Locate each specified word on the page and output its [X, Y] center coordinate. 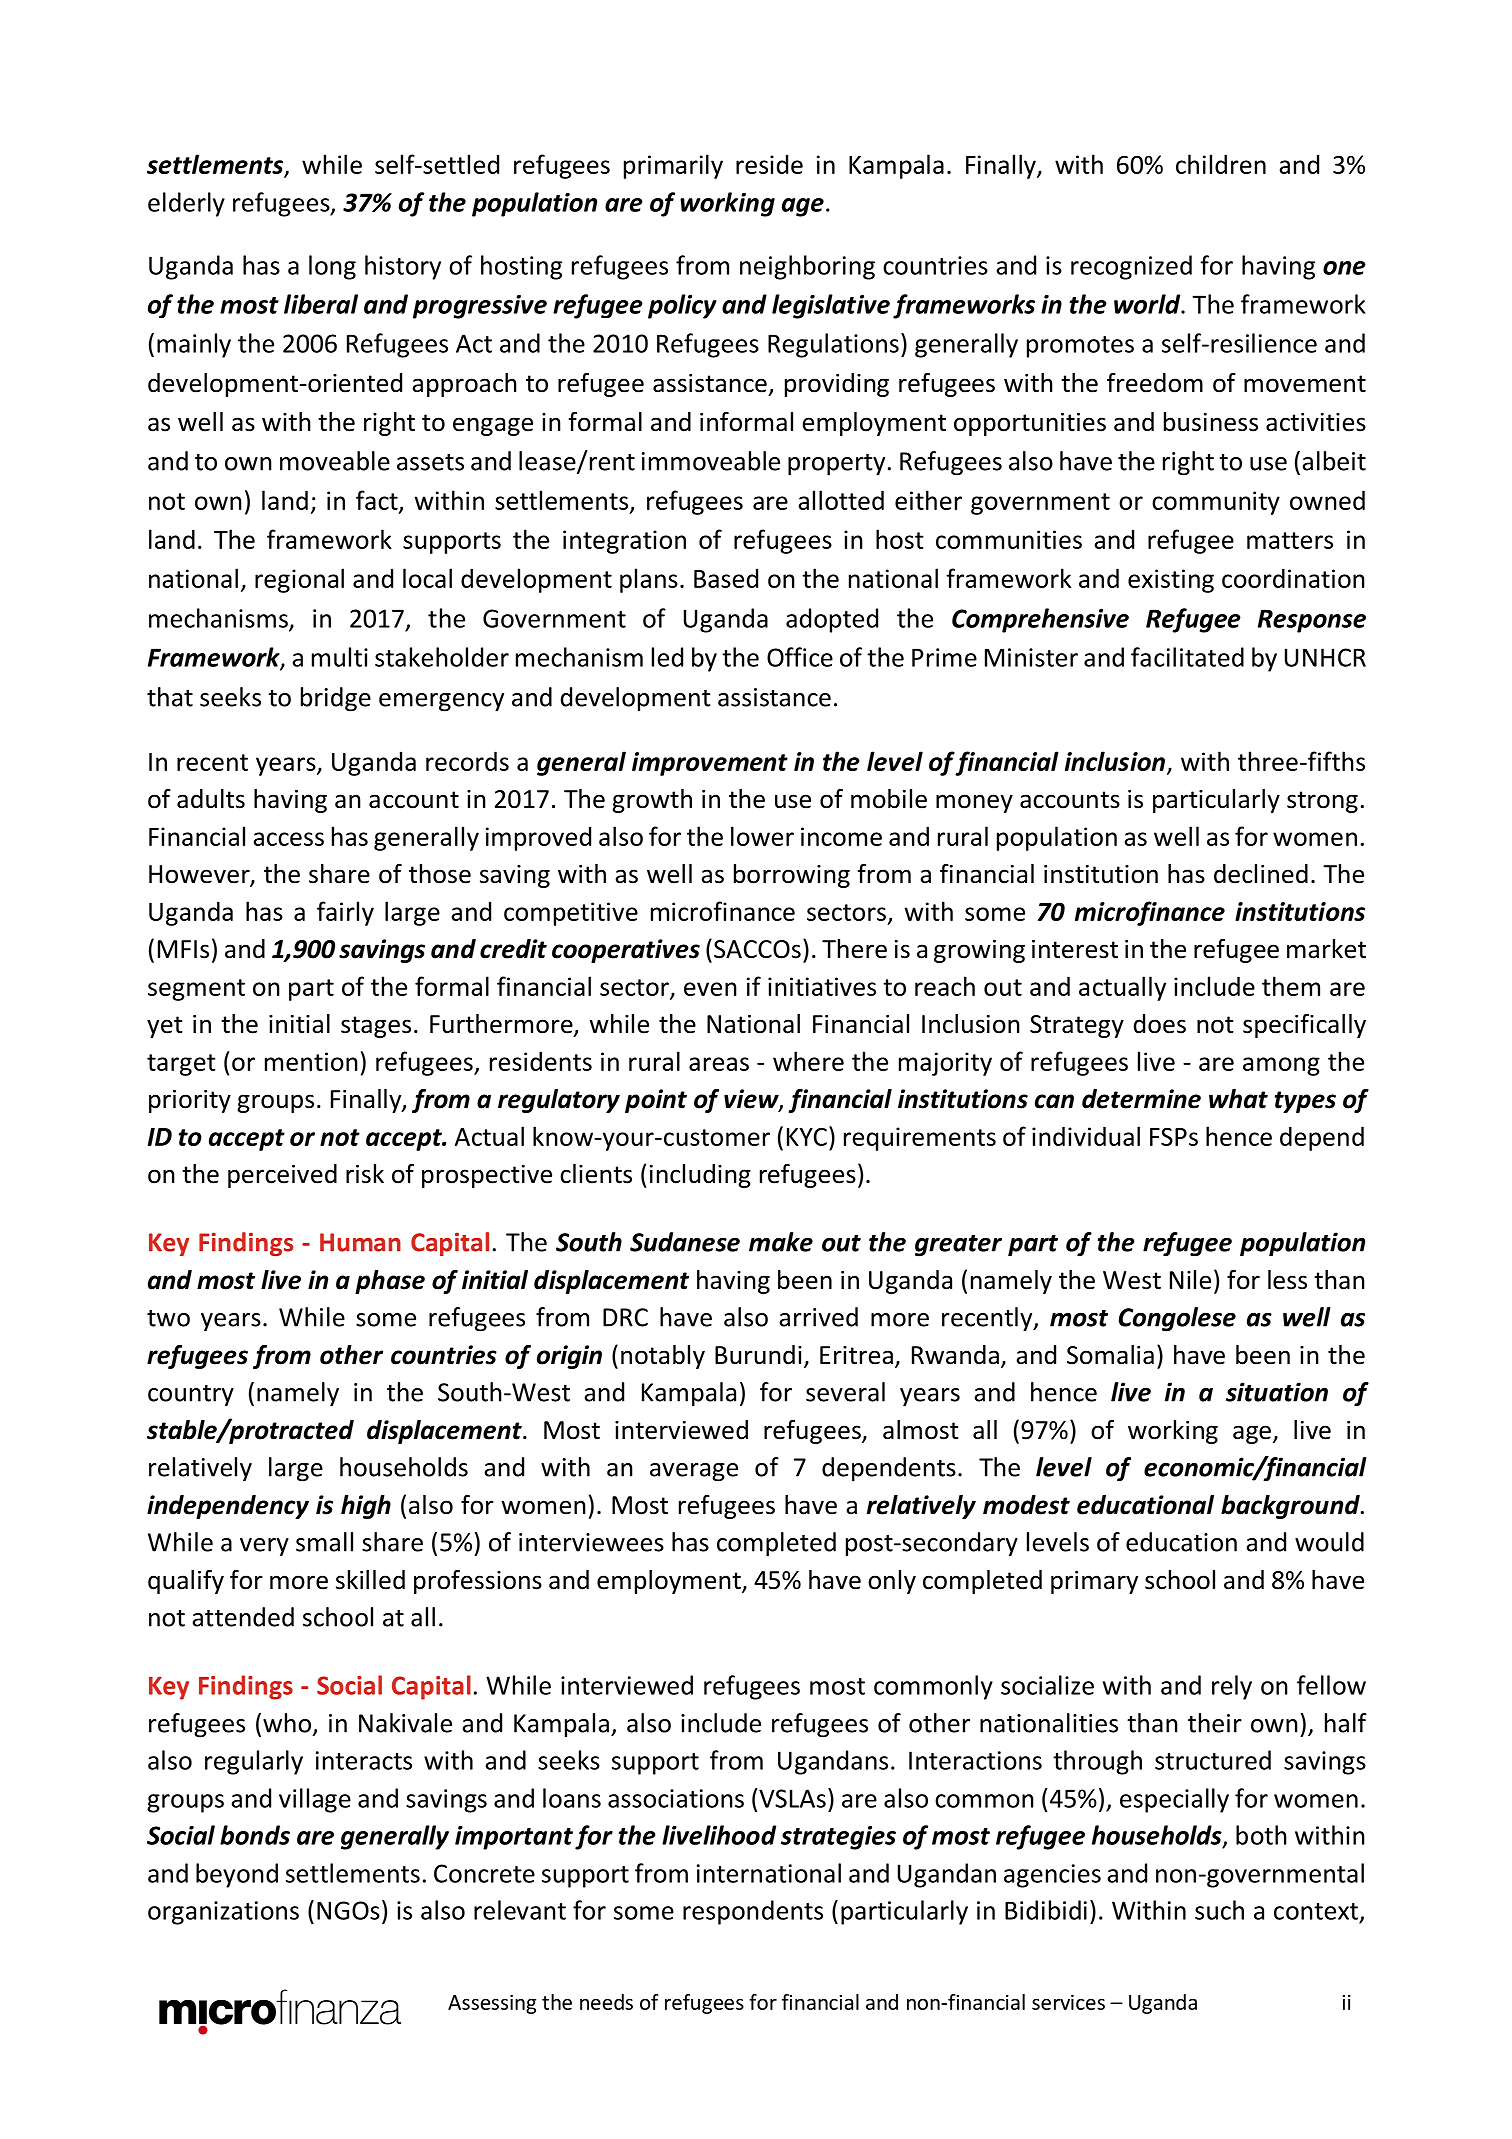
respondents [753, 1912]
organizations [223, 1913]
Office [800, 657]
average [694, 1472]
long [332, 267]
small [324, 1542]
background [1291, 1507]
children [1221, 164]
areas [719, 1064]
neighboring [807, 267]
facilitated [1187, 657]
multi [340, 657]
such [1219, 1910]
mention [311, 1061]
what [1238, 1099]
